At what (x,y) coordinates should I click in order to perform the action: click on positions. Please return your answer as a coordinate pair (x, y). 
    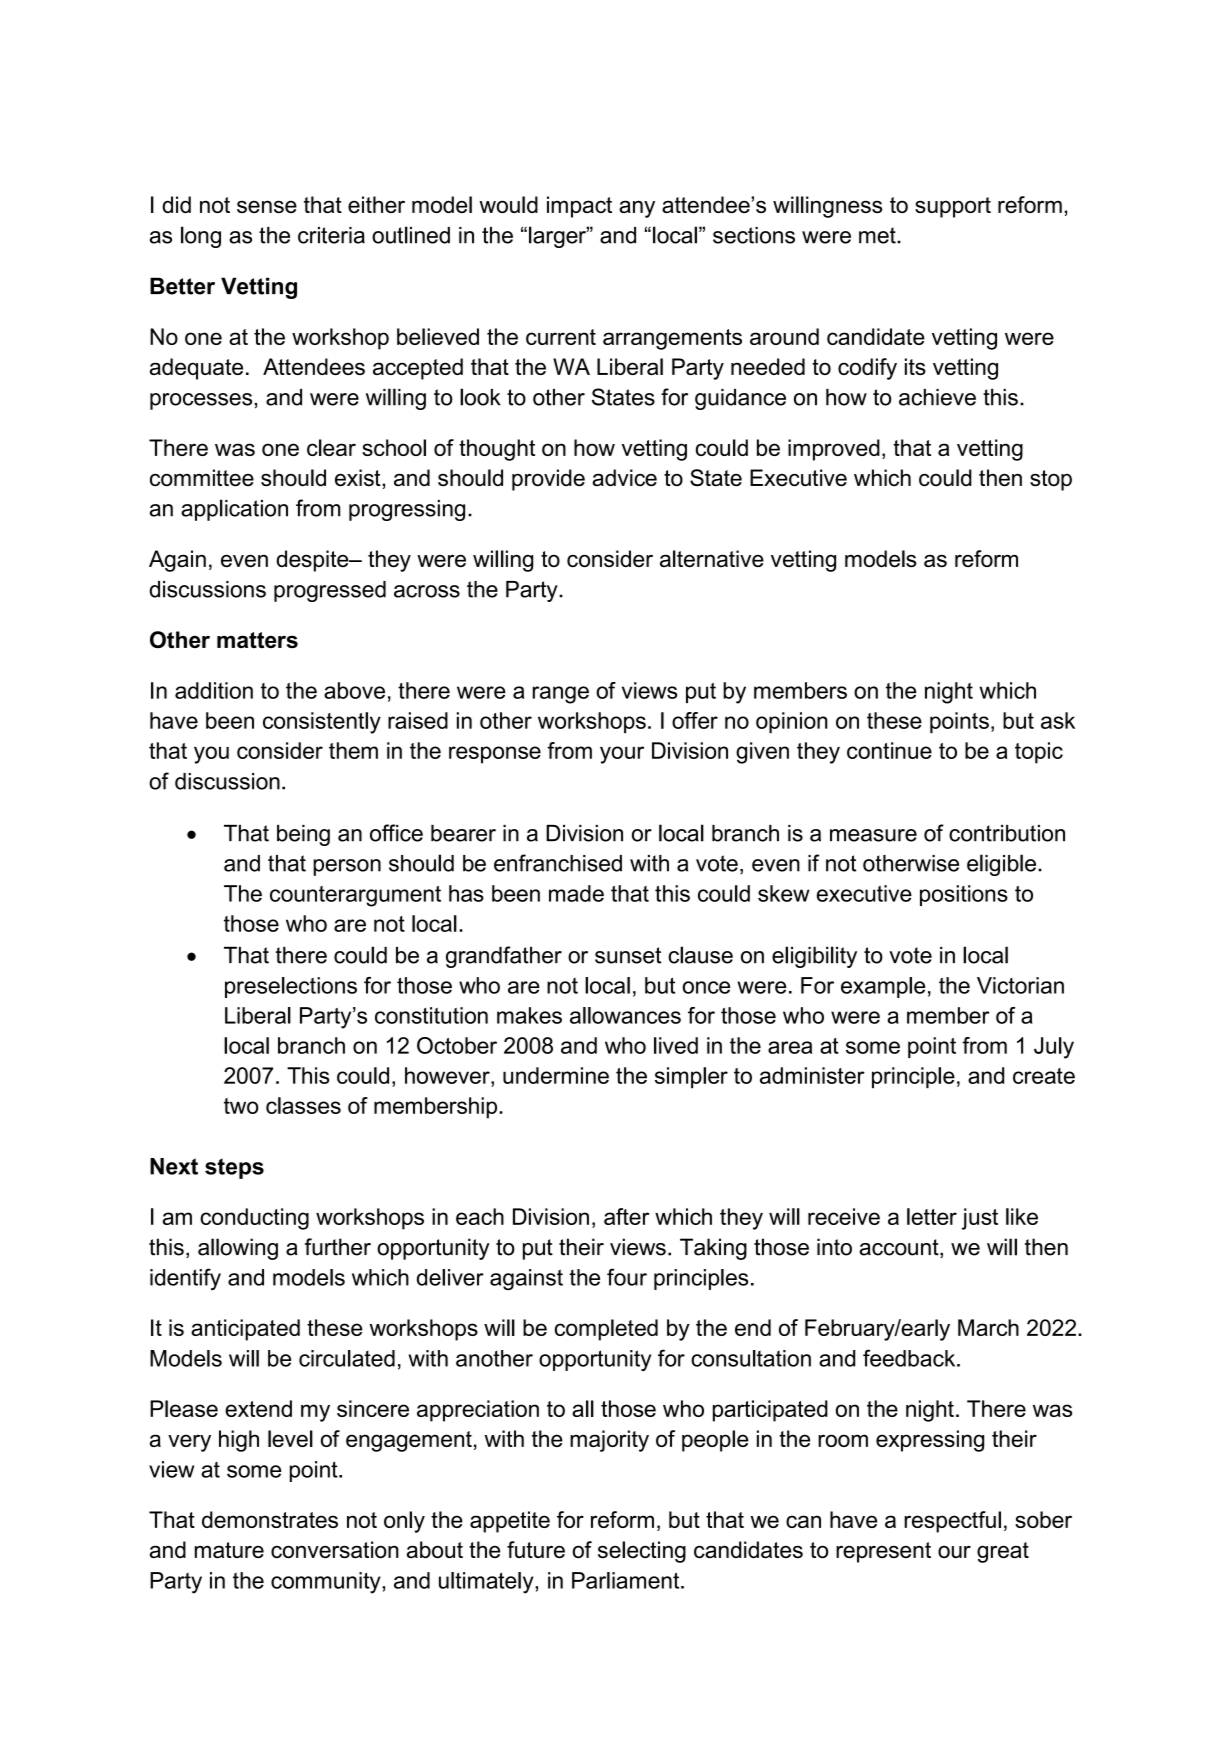
    Looking at the image, I should click on (964, 895).
